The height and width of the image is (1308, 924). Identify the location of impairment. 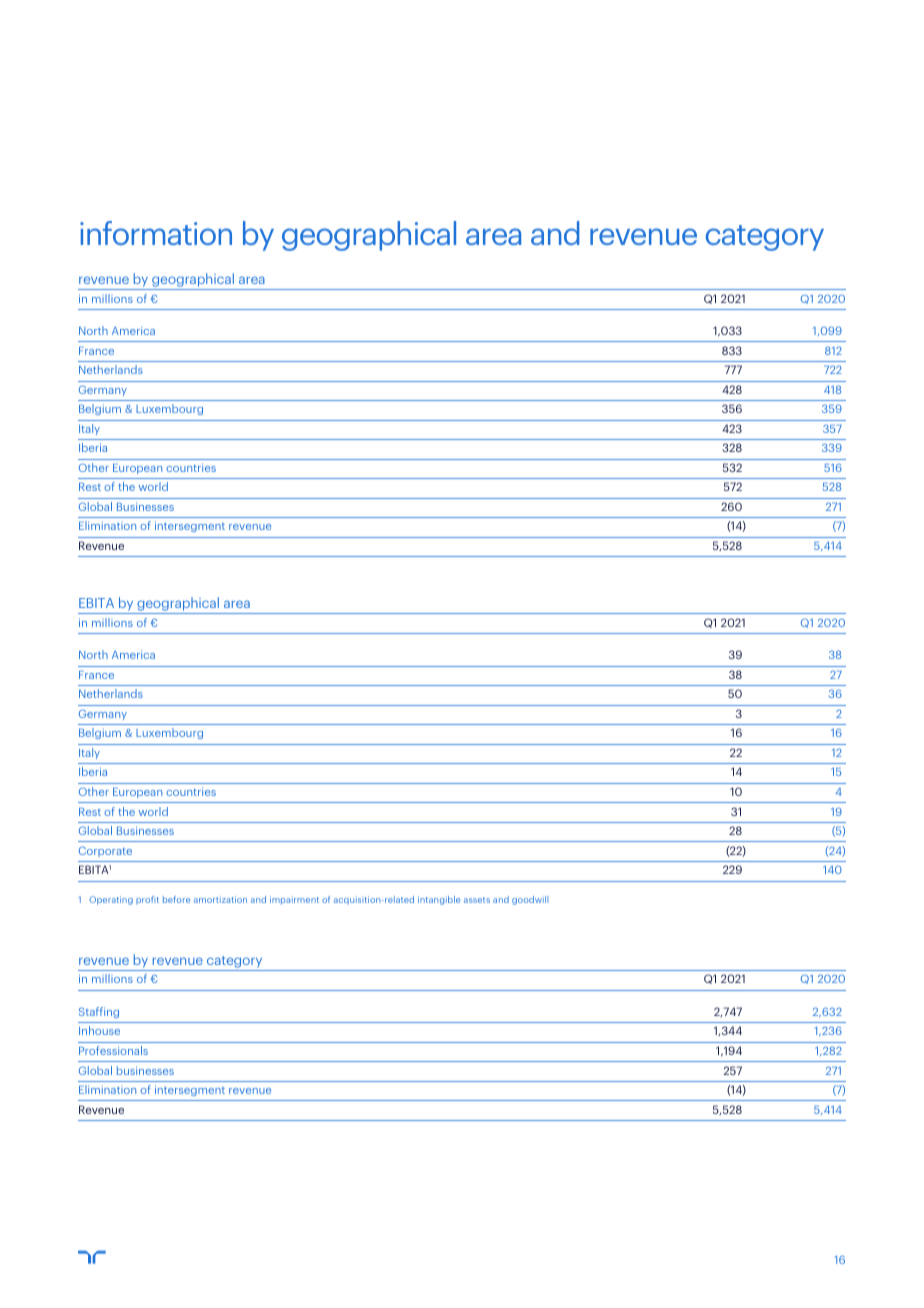
(294, 900).
